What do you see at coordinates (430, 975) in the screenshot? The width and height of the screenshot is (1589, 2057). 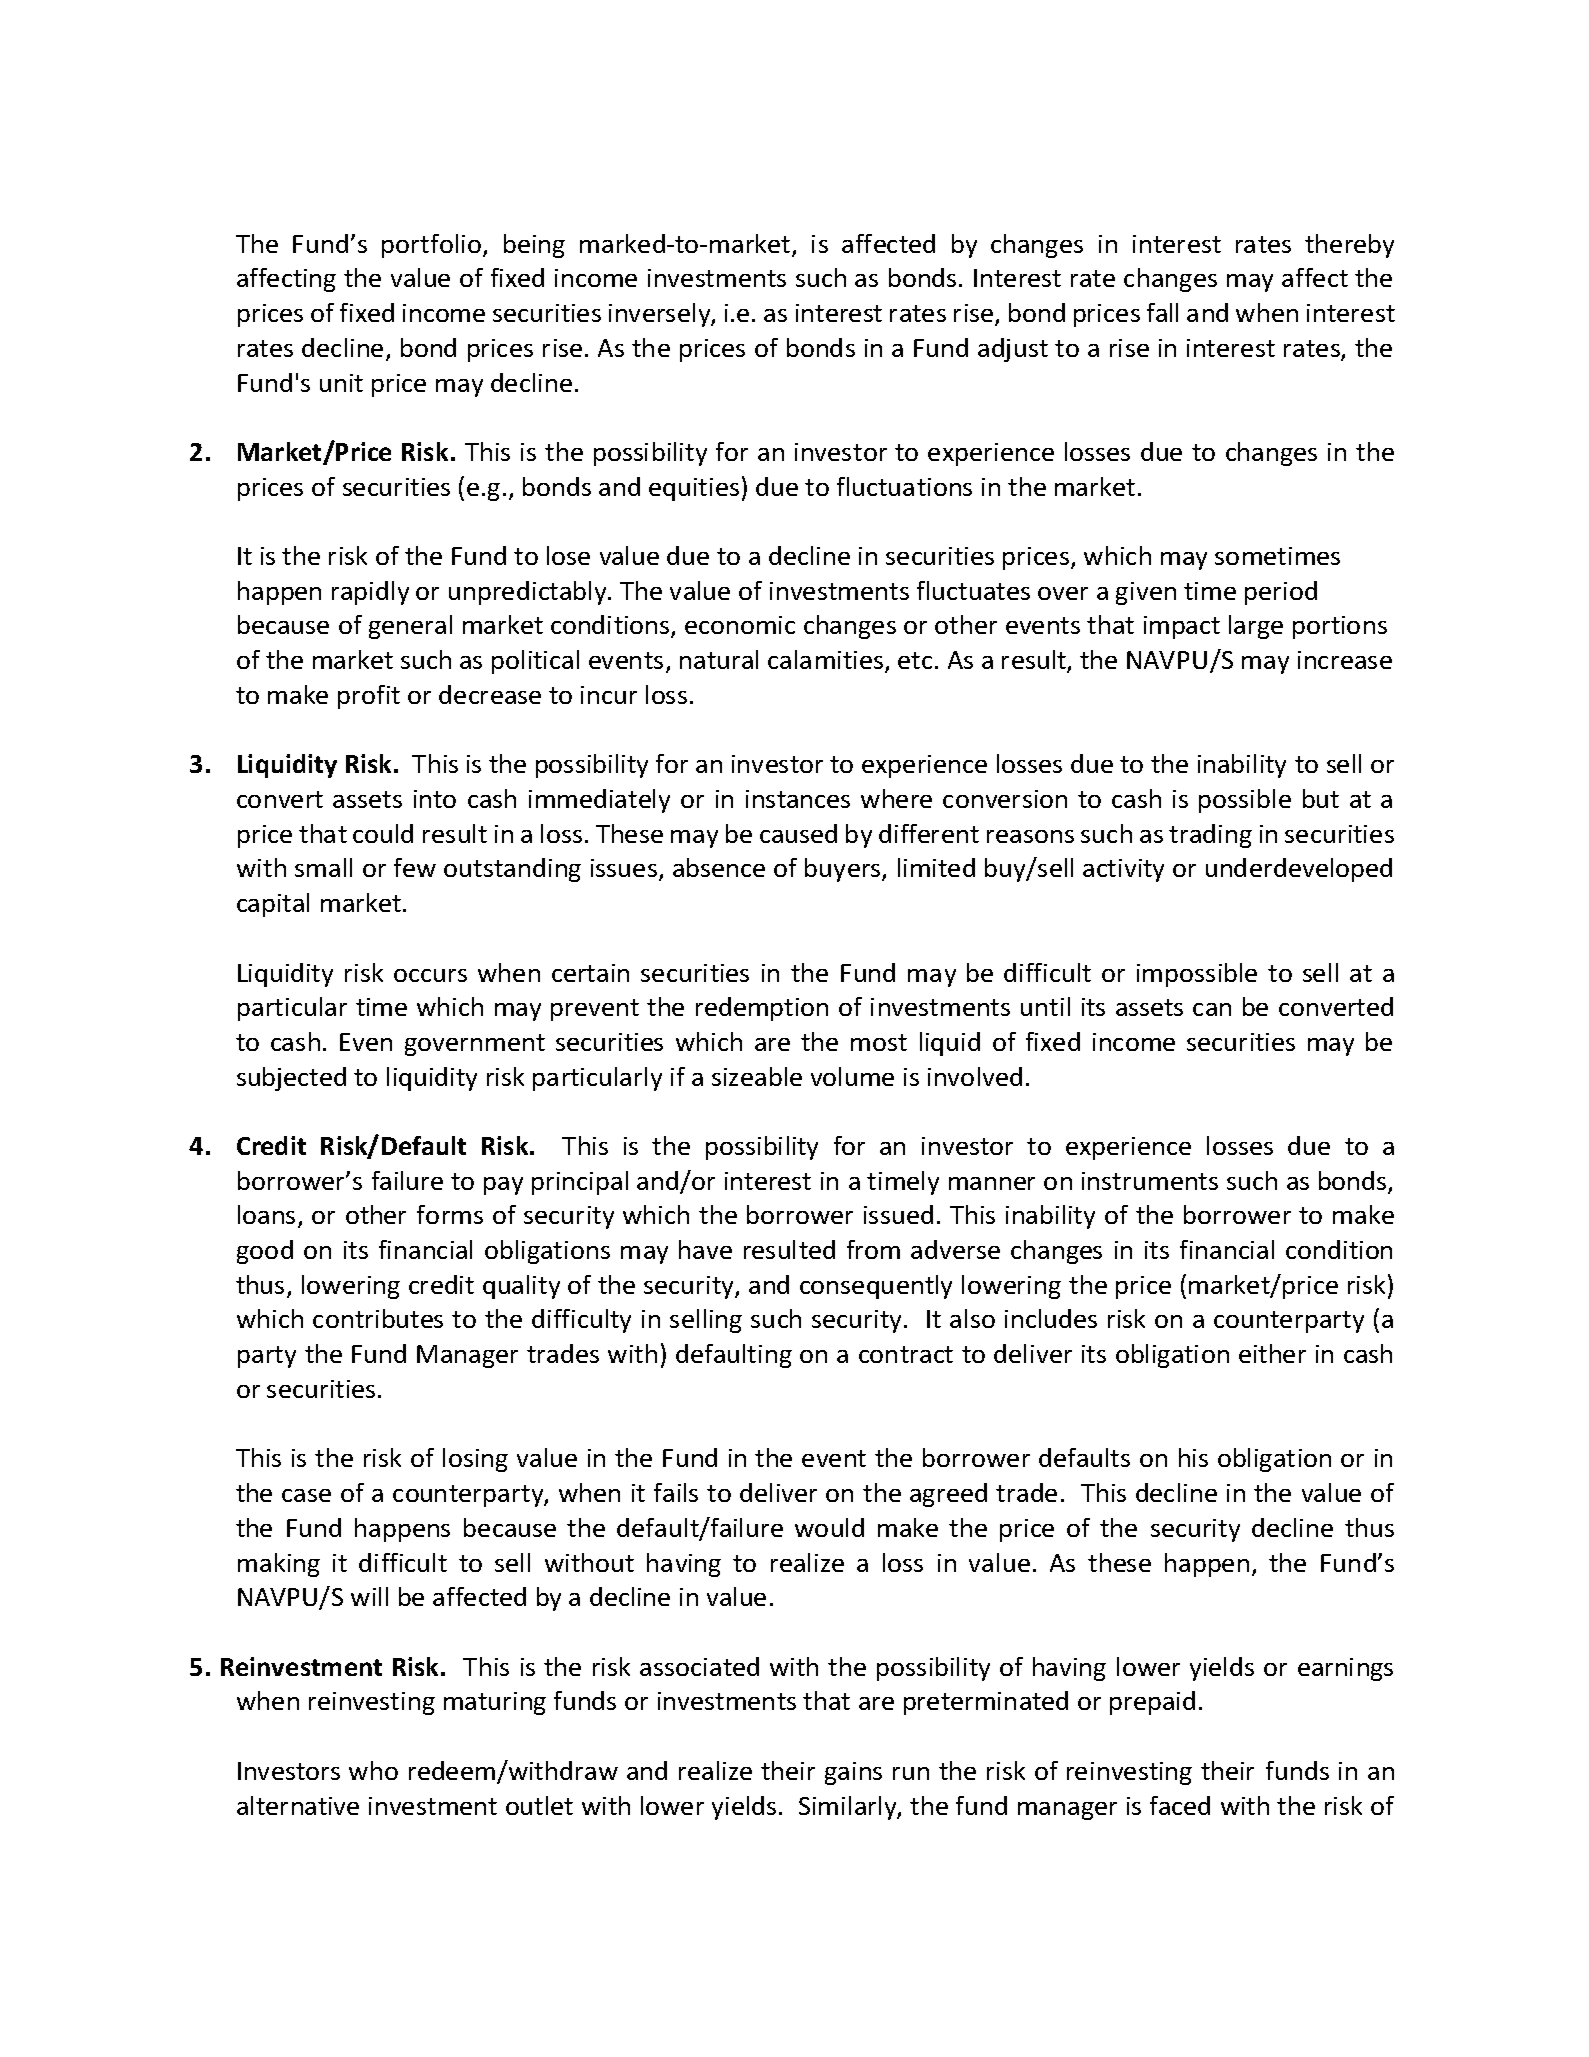 I see `occurs` at bounding box center [430, 975].
